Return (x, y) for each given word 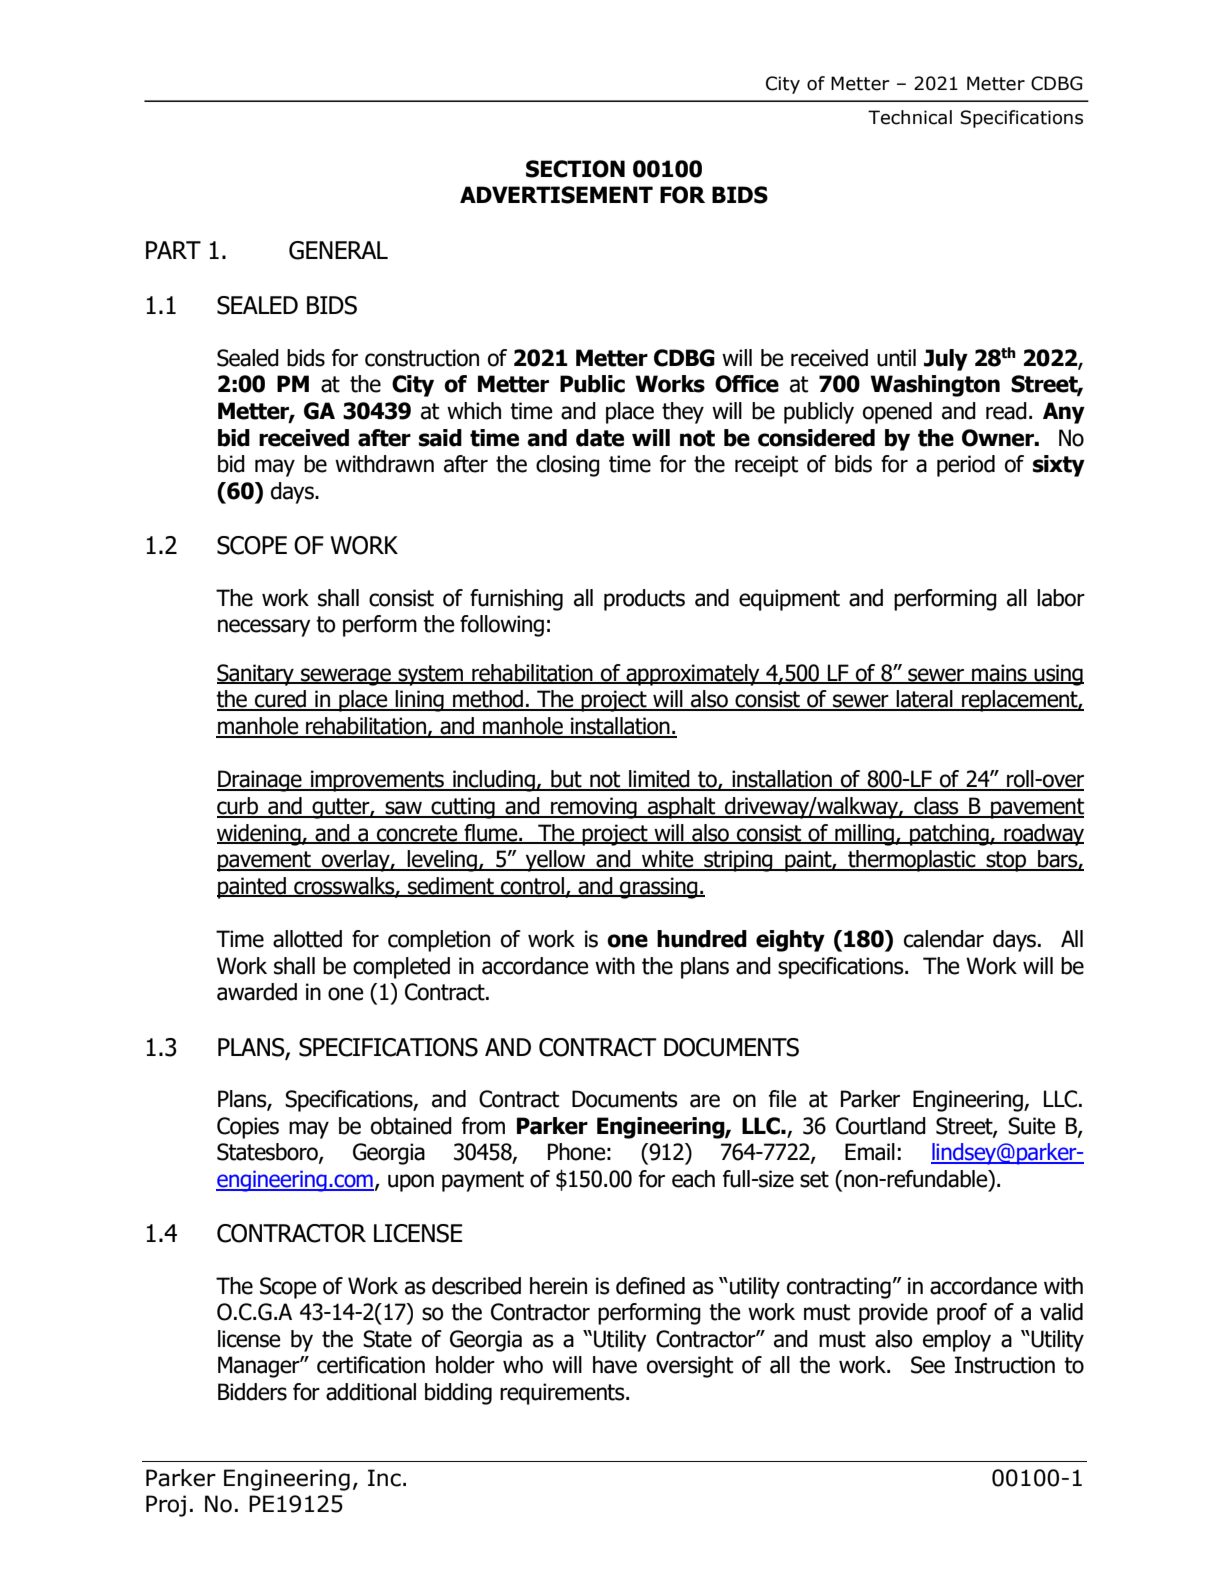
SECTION (575, 169)
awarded (257, 992)
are (705, 1101)
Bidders (252, 1392)
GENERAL (338, 250)
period (966, 466)
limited (659, 780)
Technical (910, 117)
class (936, 807)
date (600, 438)
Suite (1032, 1126)
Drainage (260, 781)
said (440, 438)
